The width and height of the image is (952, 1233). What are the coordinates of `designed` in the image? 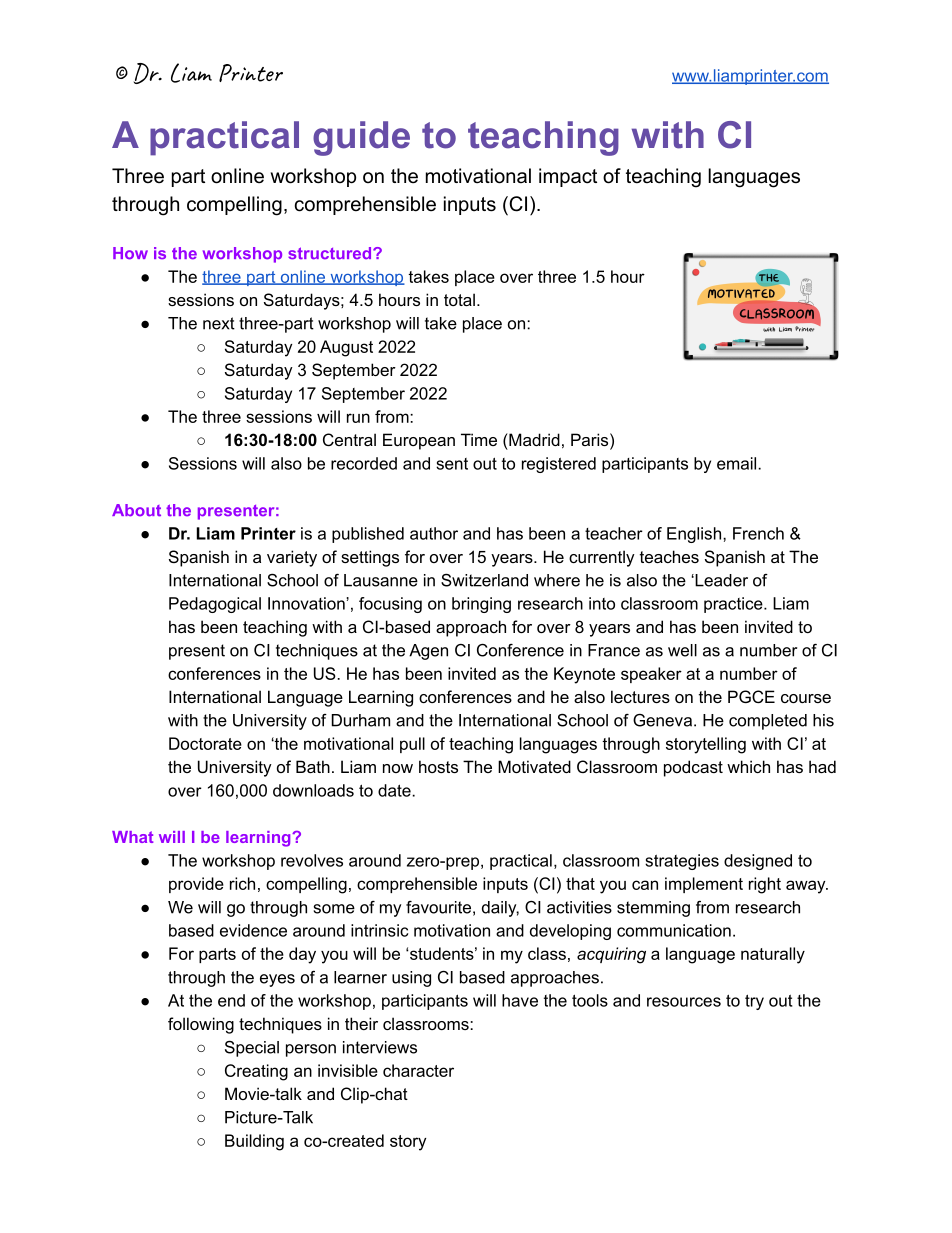 It's located at (758, 862).
